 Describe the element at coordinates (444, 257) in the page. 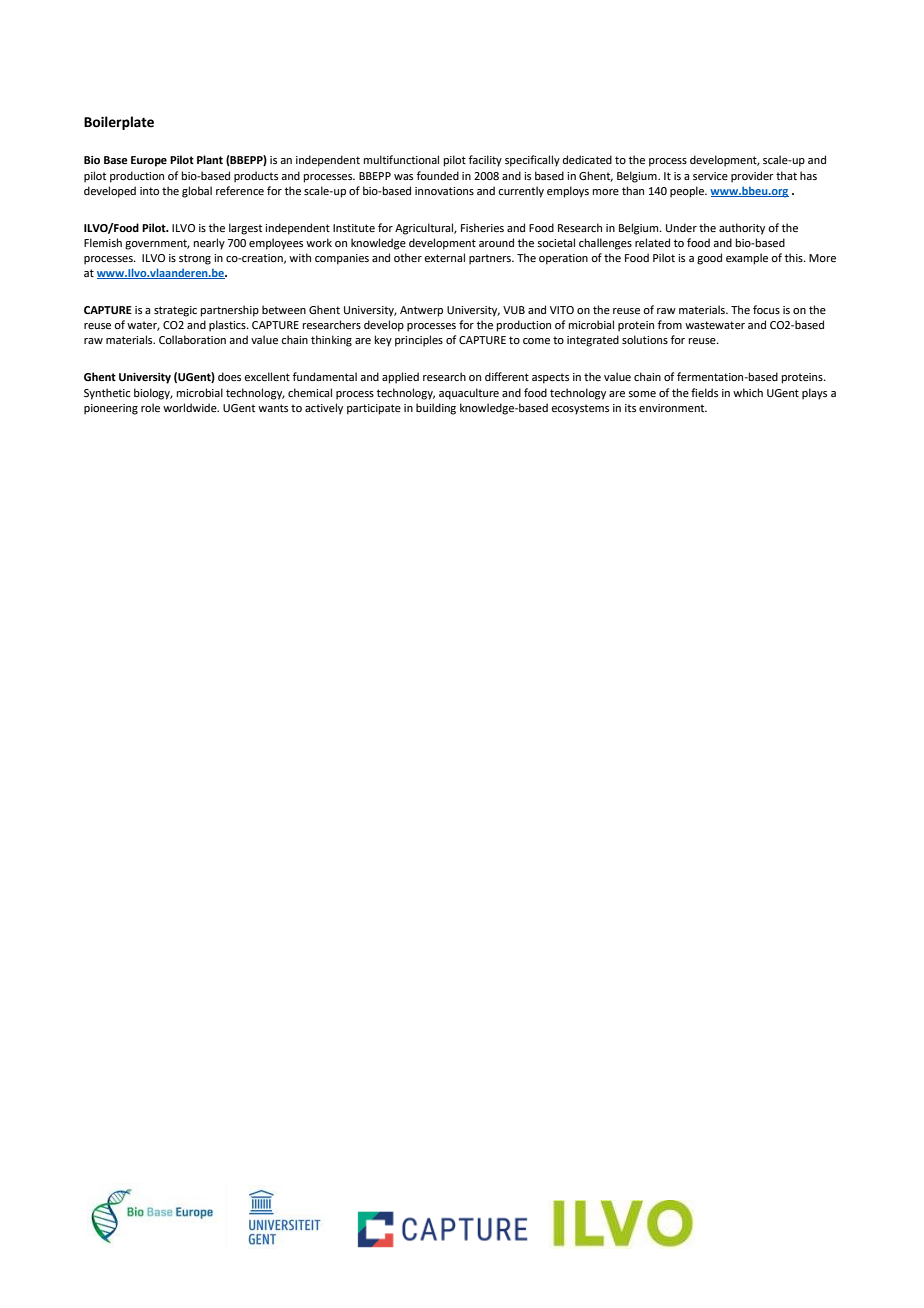

I see `external` at that location.
